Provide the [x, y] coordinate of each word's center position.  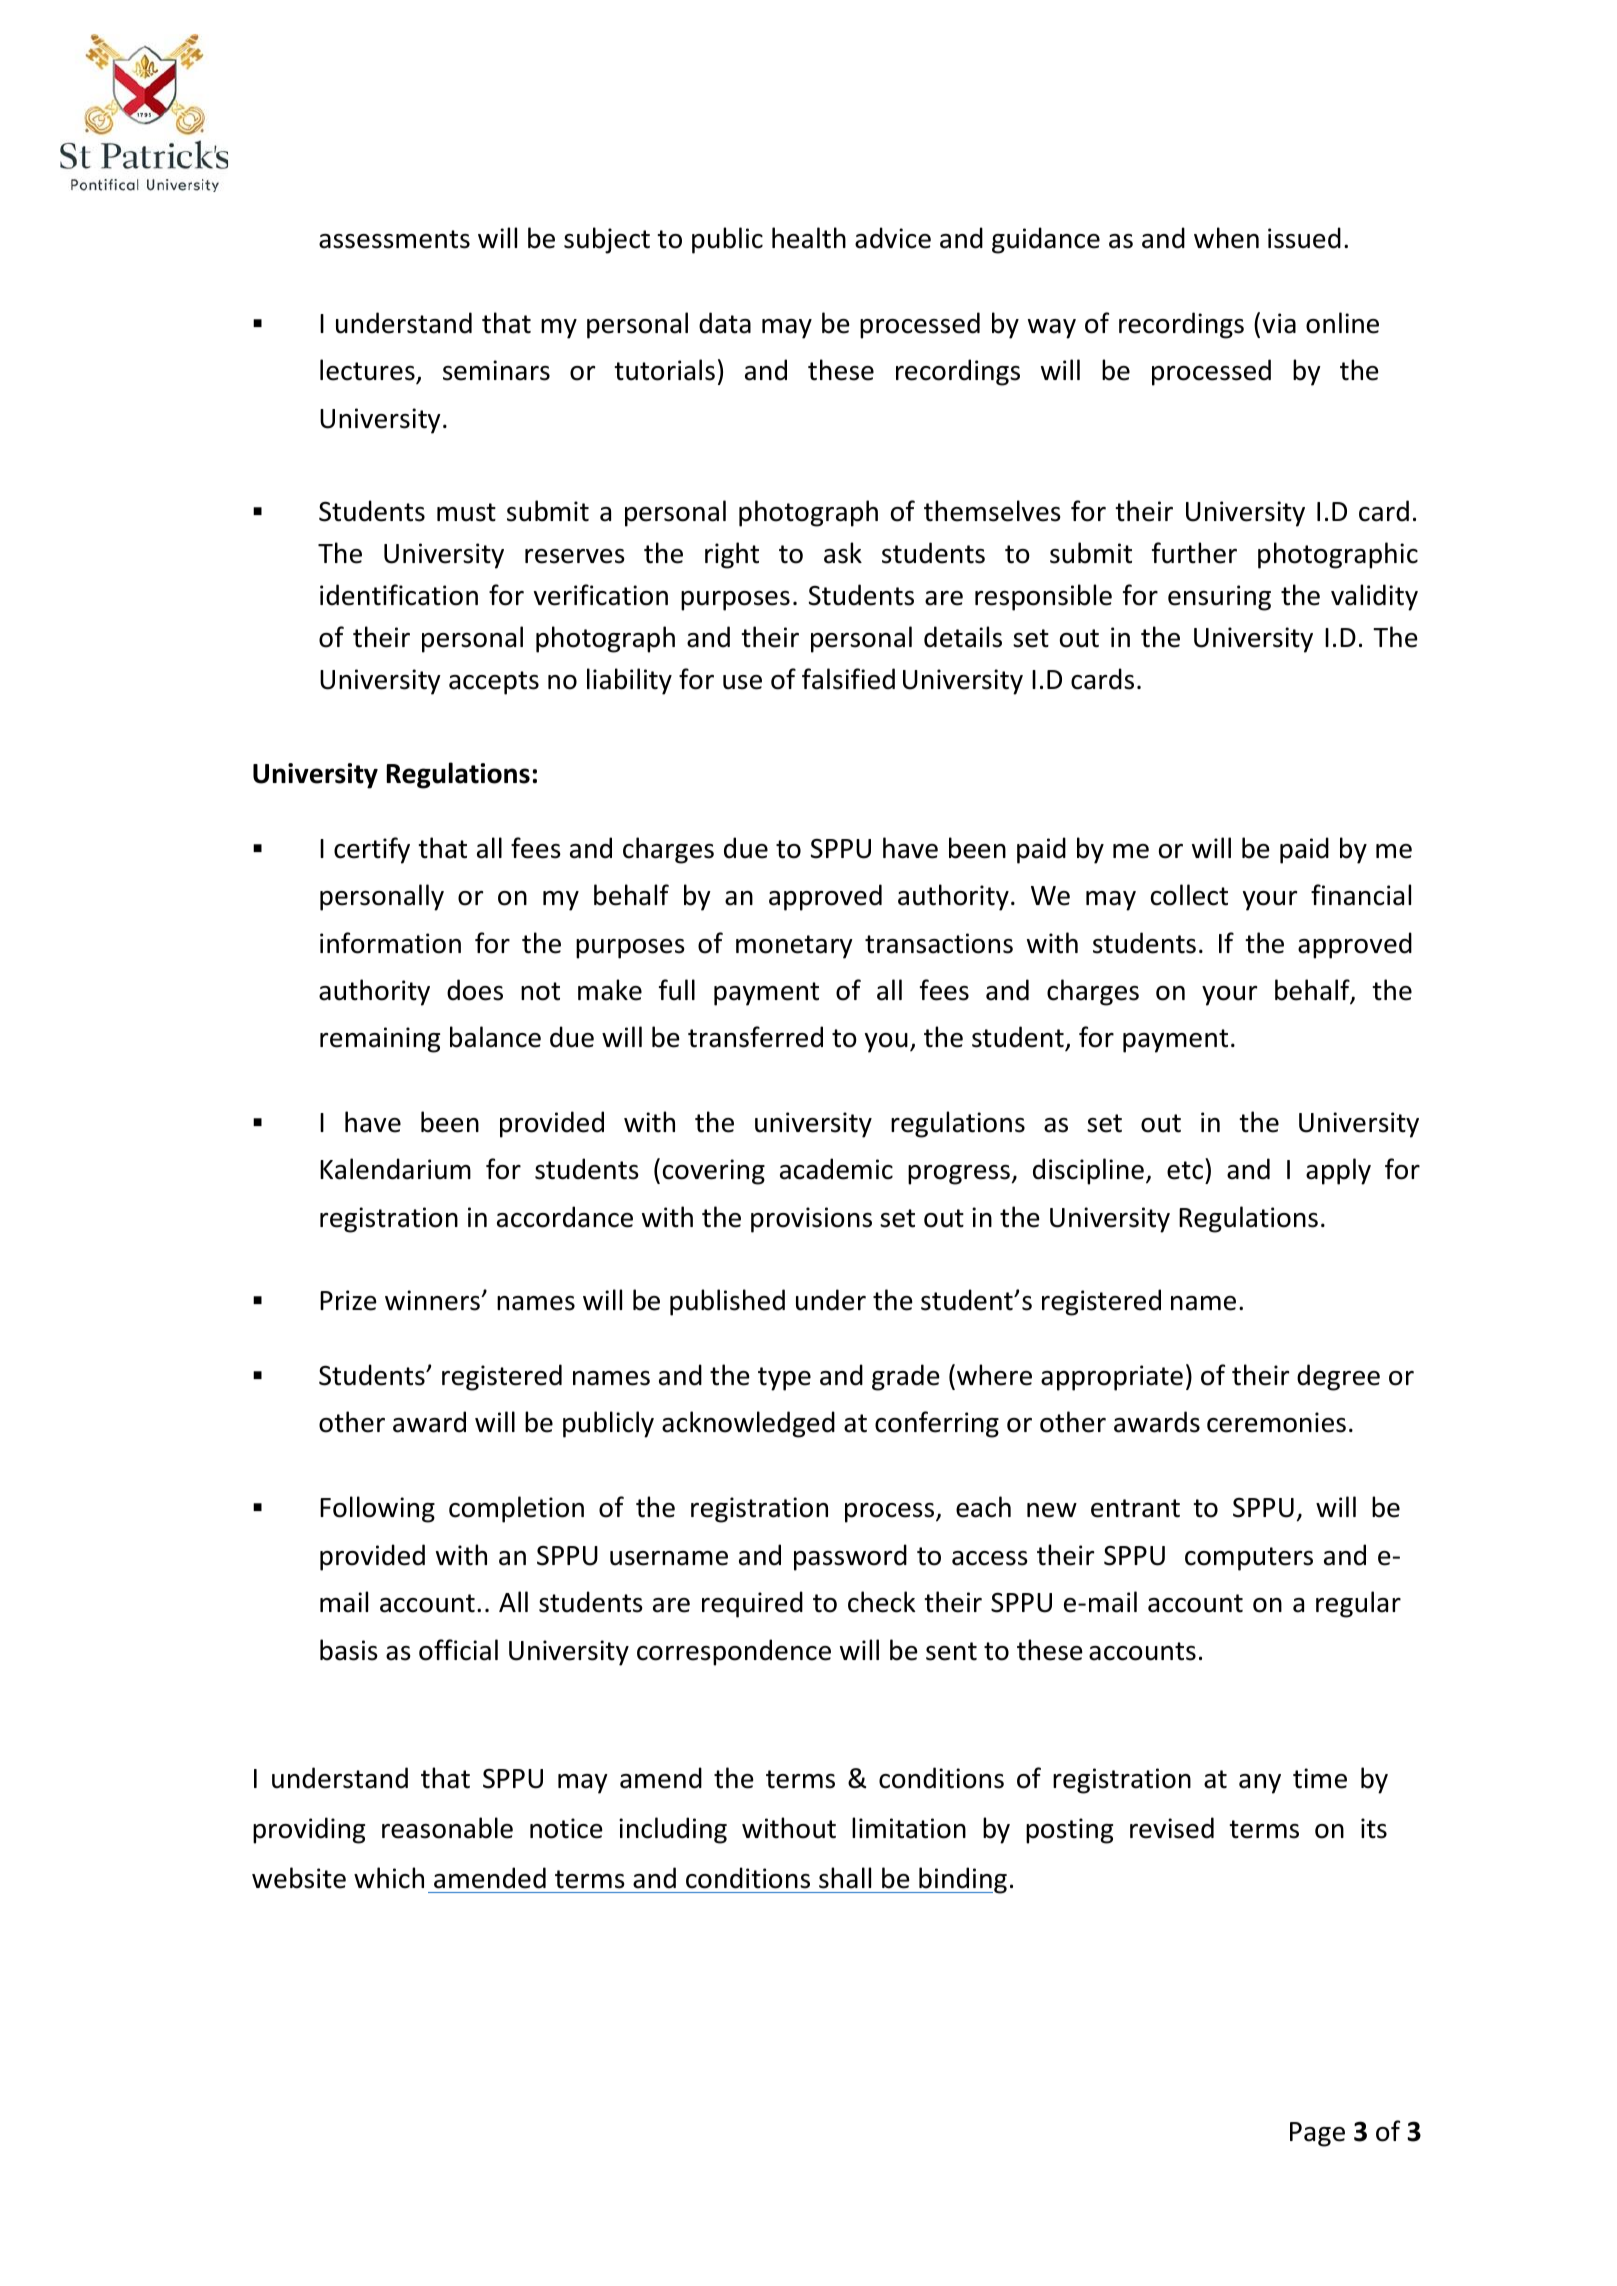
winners [433, 1300]
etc [1185, 1170]
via [1279, 323]
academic [836, 1169]
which [389, 1878]
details [963, 637]
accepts [494, 683]
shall [845, 1878]
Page [1317, 2134]
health [809, 238]
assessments [394, 239]
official [458, 1650]
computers [1249, 1559]
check [881, 1602]
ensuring [1219, 598]
